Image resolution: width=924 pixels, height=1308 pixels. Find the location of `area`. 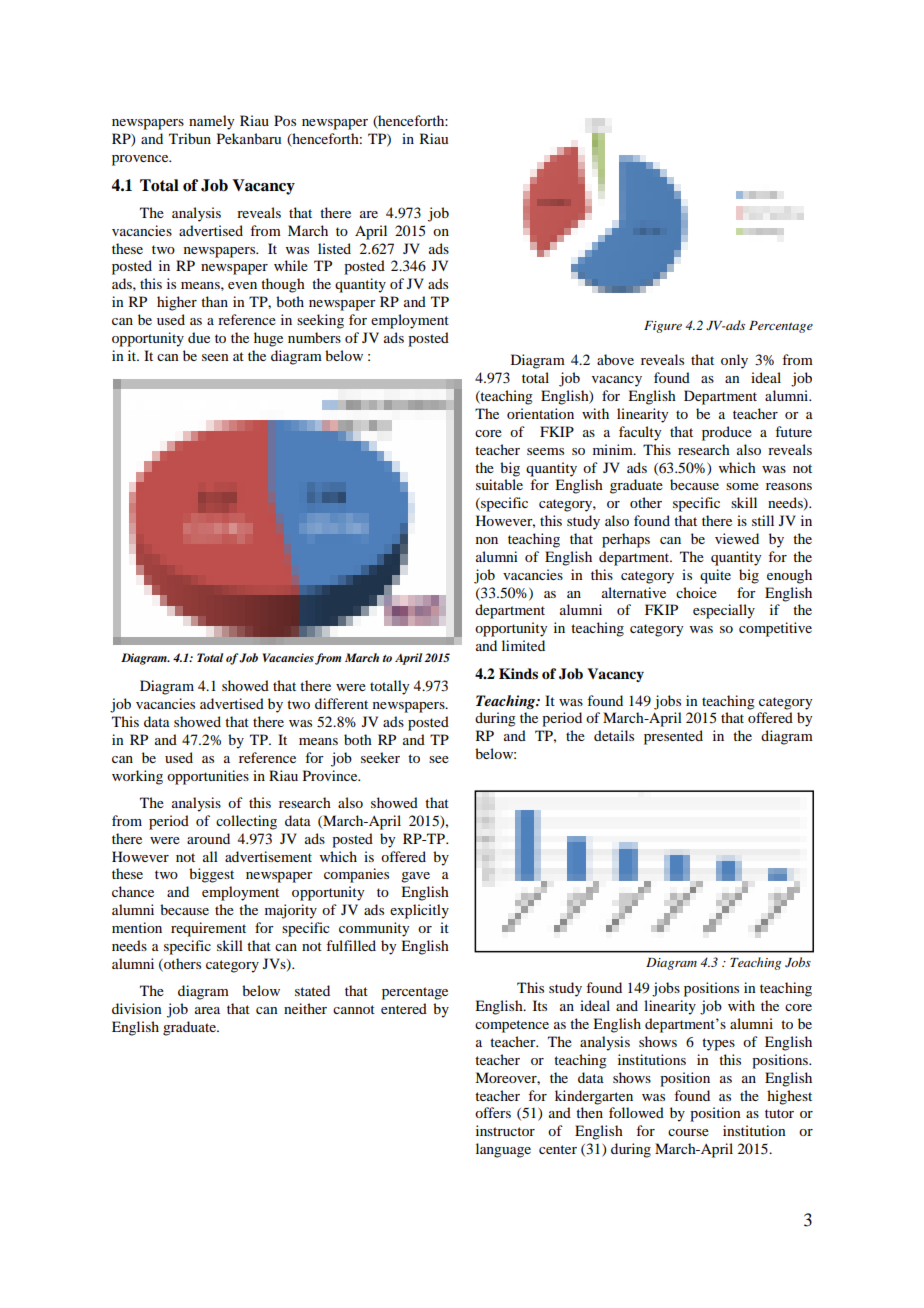

area is located at coordinates (207, 1010).
